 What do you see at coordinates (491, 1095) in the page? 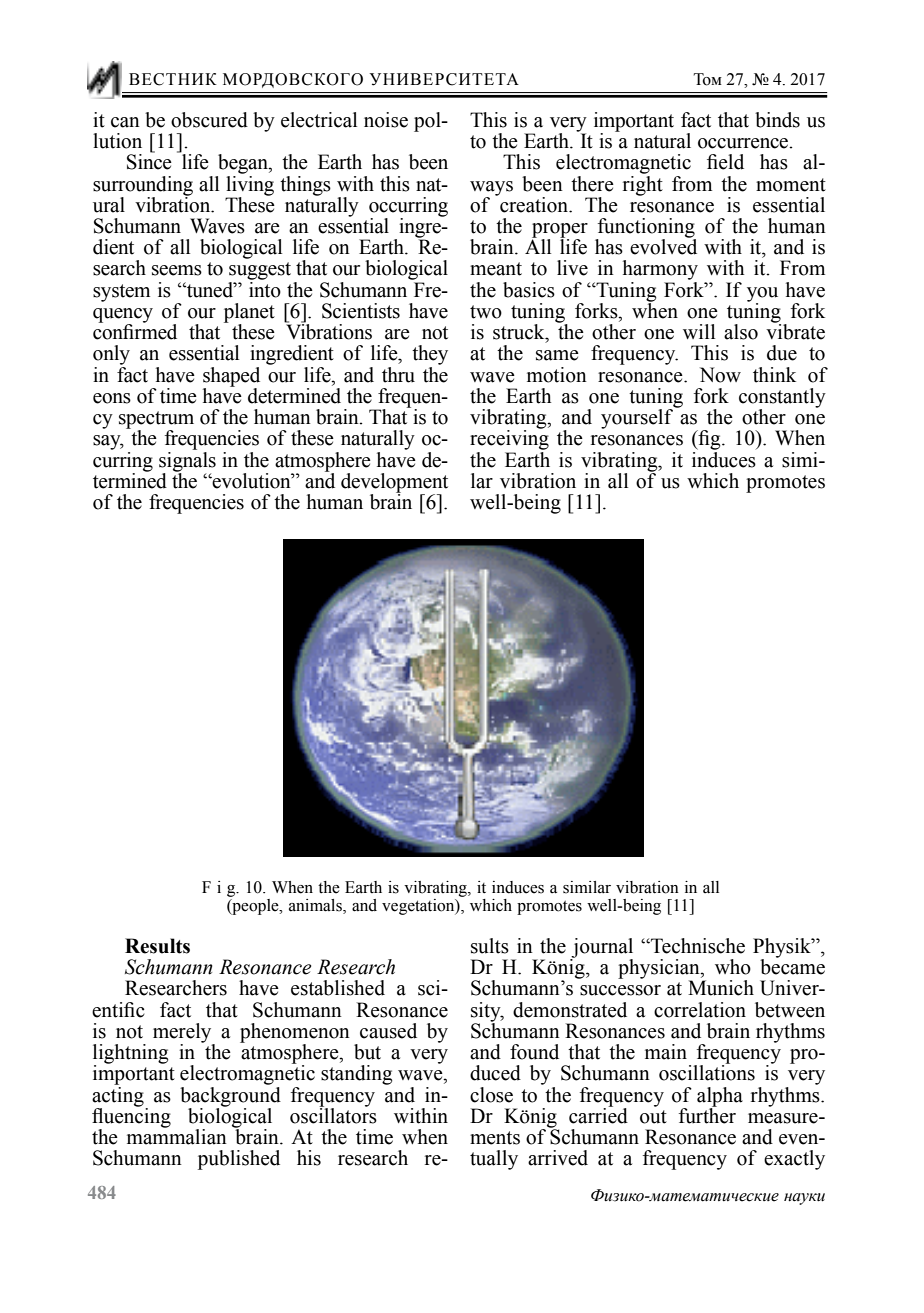
I see `close` at bounding box center [491, 1095].
